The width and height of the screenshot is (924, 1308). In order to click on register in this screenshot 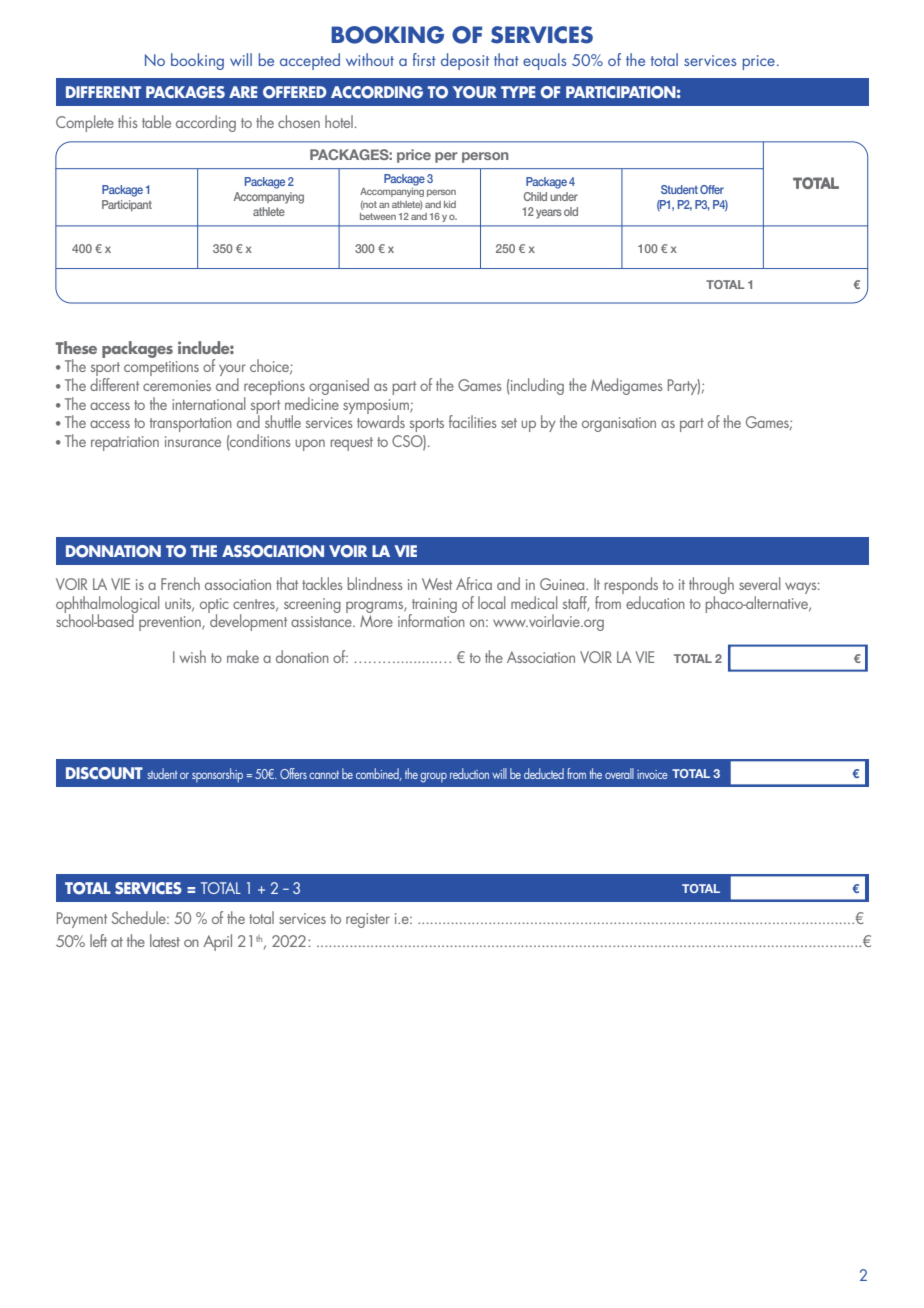, I will do `click(368, 920)`.
